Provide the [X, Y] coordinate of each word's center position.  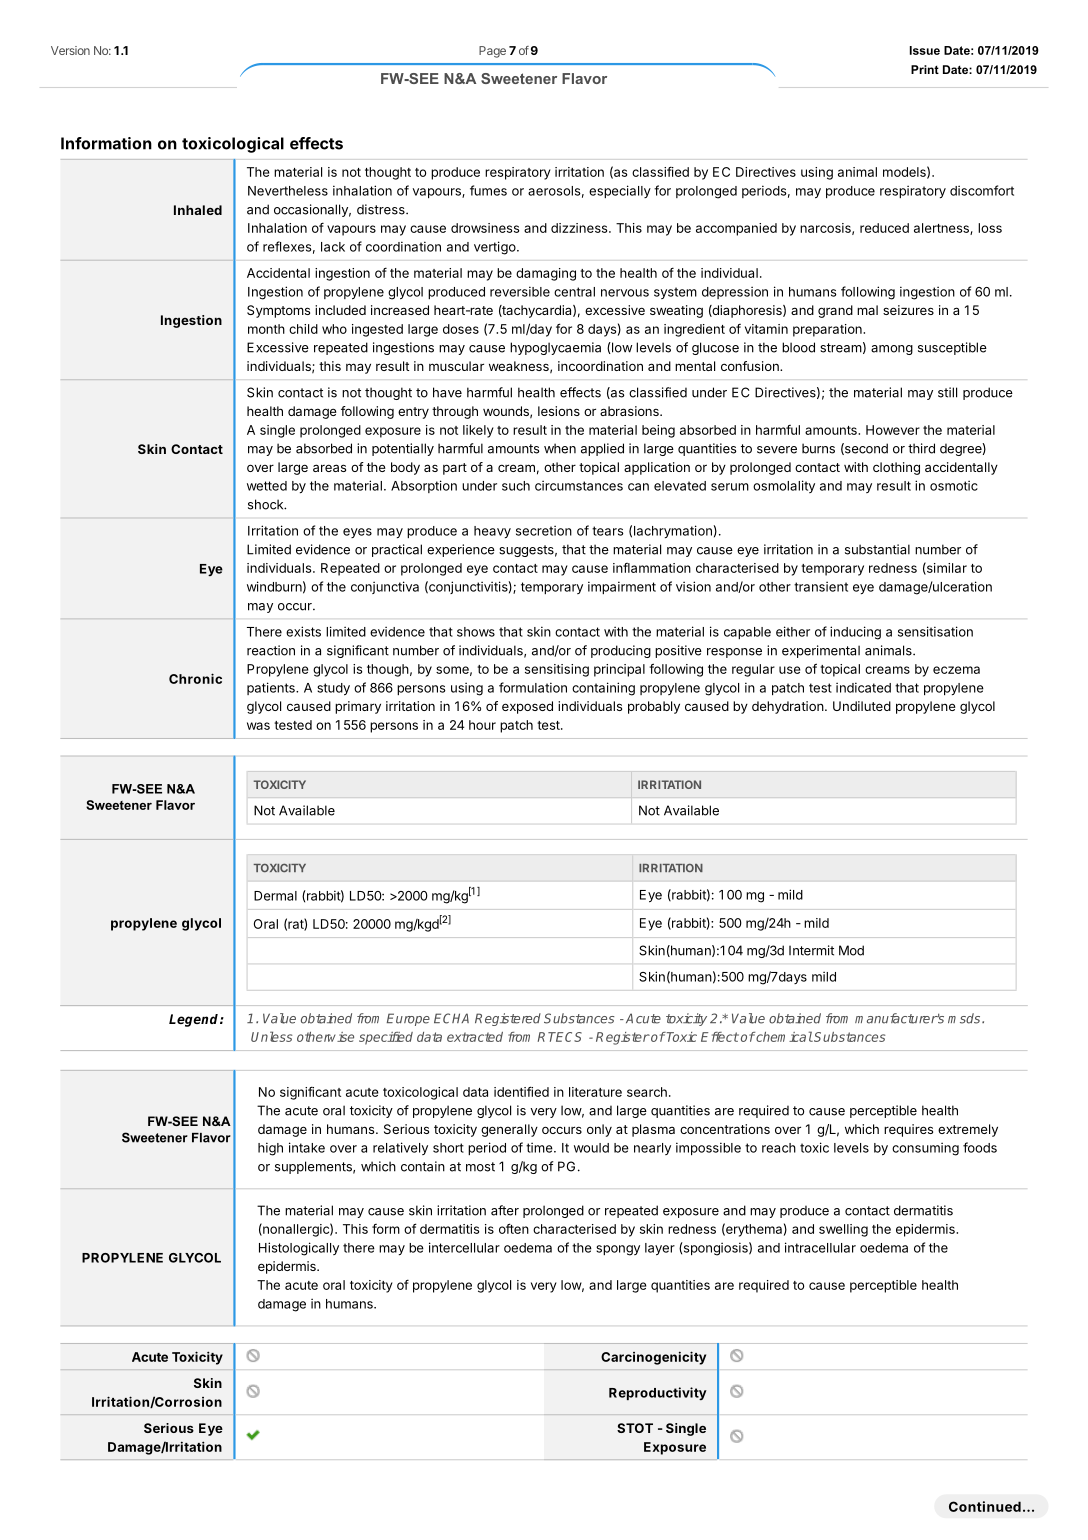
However [893, 430]
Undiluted [862, 706]
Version [70, 50]
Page [492, 52]
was [258, 726]
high [270, 1149]
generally [509, 1130]
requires [908, 1130]
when [560, 448]
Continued [985, 1506]
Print [925, 69]
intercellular [464, 1247]
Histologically [299, 1249]
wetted [267, 486]
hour [482, 725]
